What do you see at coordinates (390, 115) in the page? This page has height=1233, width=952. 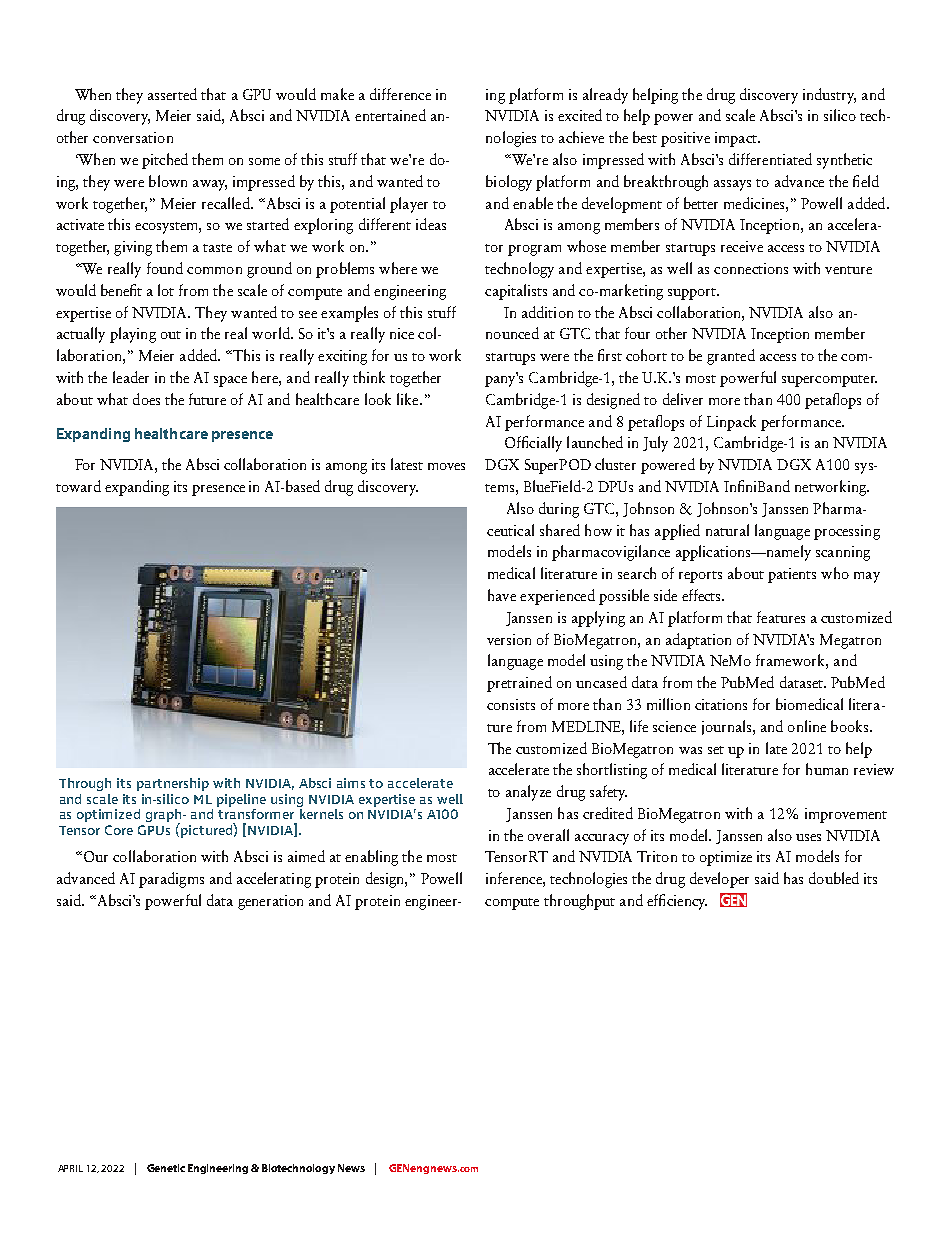 I see `entertained` at bounding box center [390, 115].
